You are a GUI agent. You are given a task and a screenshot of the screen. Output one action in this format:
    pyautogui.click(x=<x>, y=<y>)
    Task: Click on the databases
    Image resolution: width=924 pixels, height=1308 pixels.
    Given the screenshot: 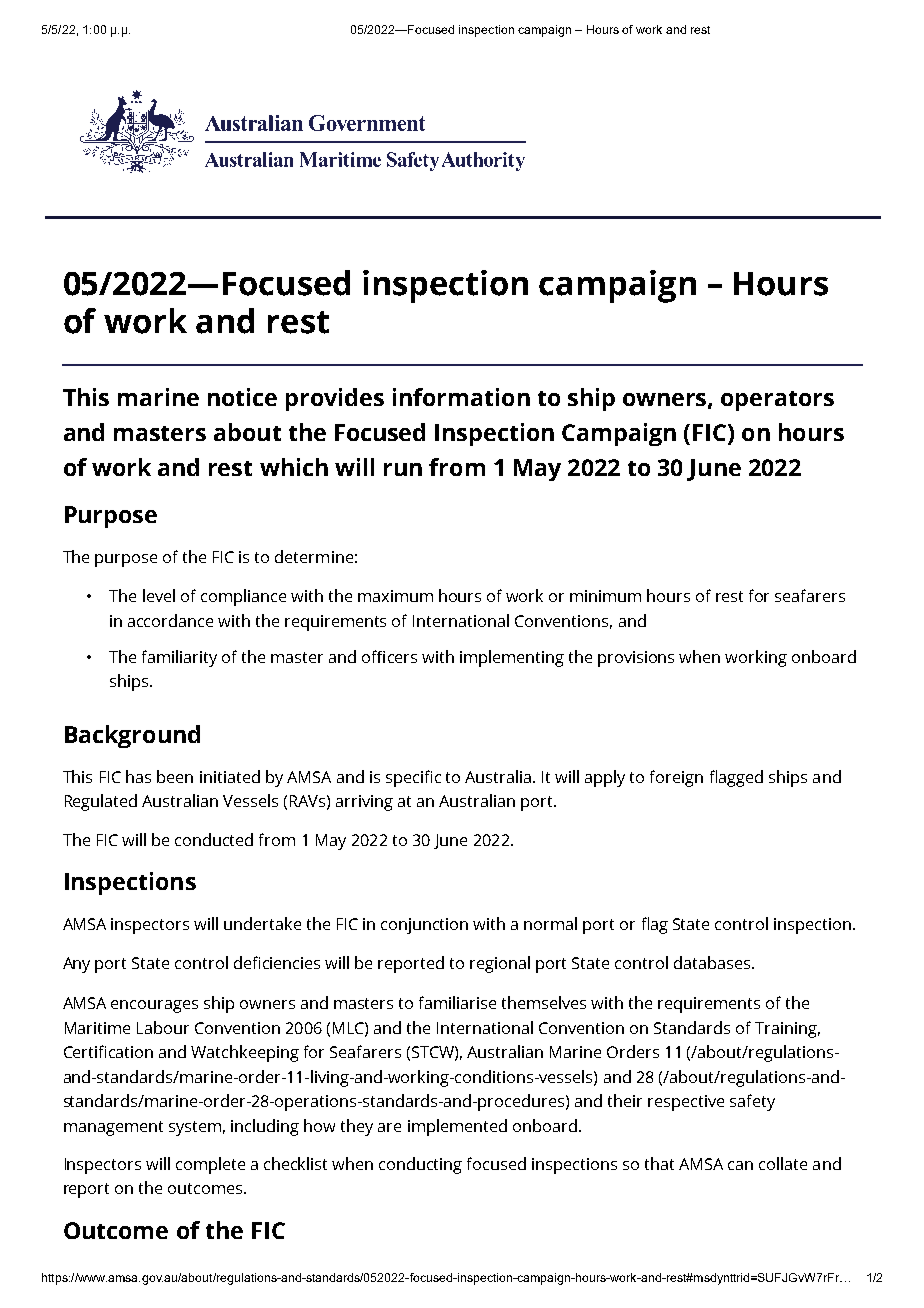 What is the action you would take?
    pyautogui.click(x=713, y=962)
